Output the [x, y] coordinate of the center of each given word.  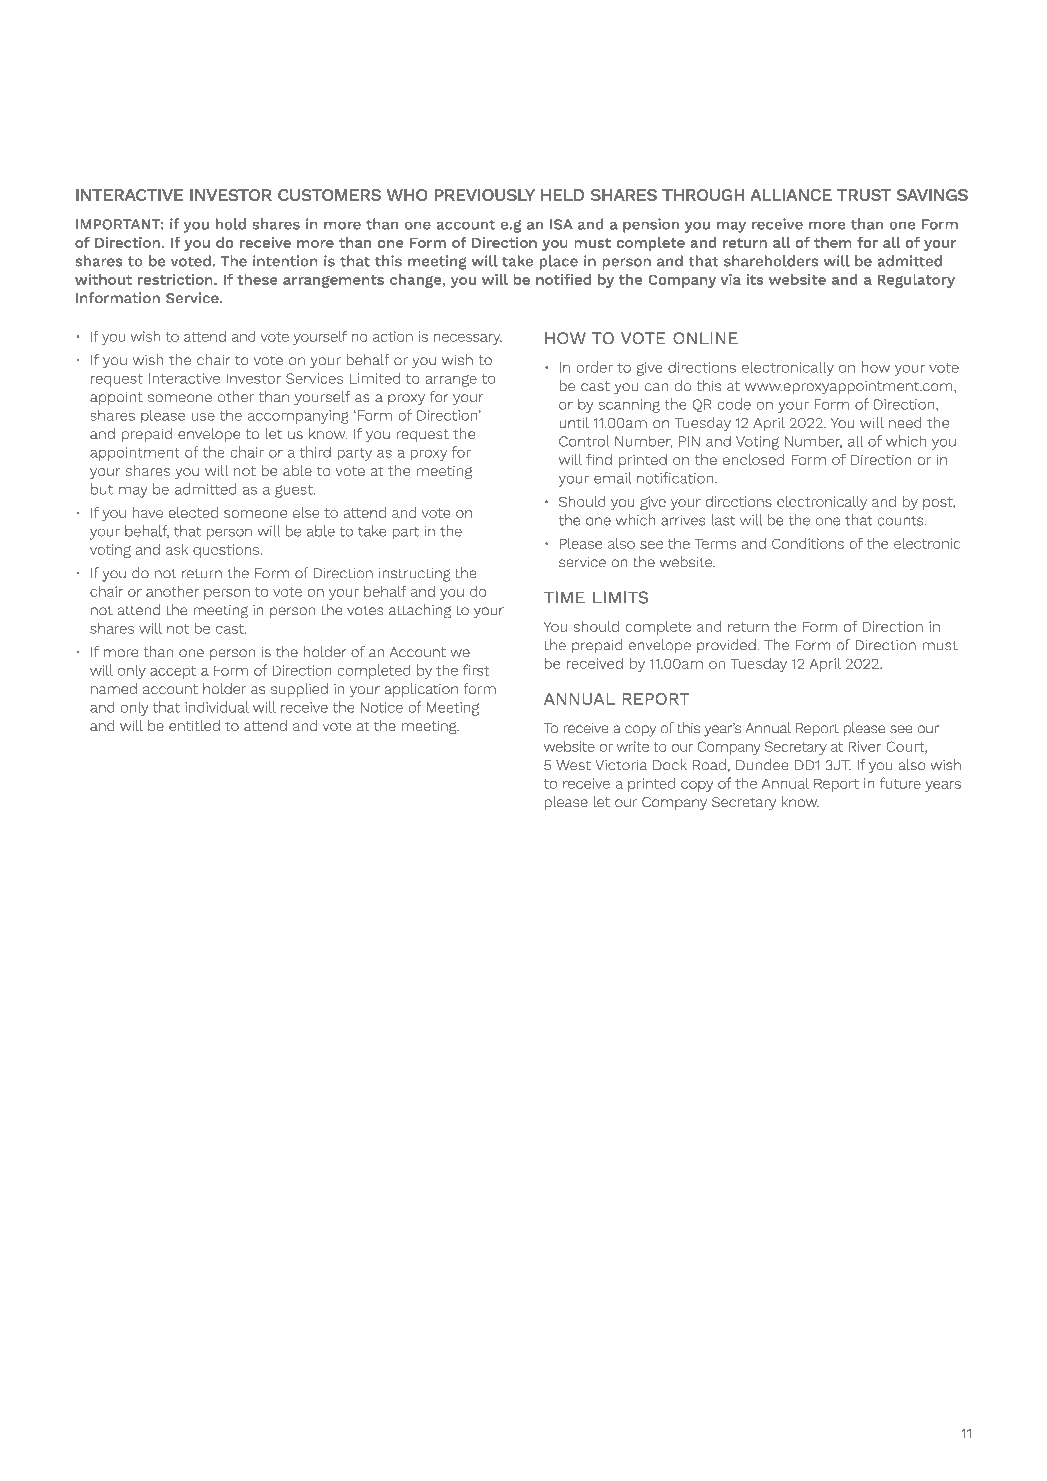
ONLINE [705, 338]
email [613, 478]
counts [901, 521]
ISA [561, 224]
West [573, 765]
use [203, 417]
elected [193, 512]
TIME [564, 597]
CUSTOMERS [329, 195]
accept [173, 672]
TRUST [864, 195]
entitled [194, 725]
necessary [468, 339]
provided [726, 646]
